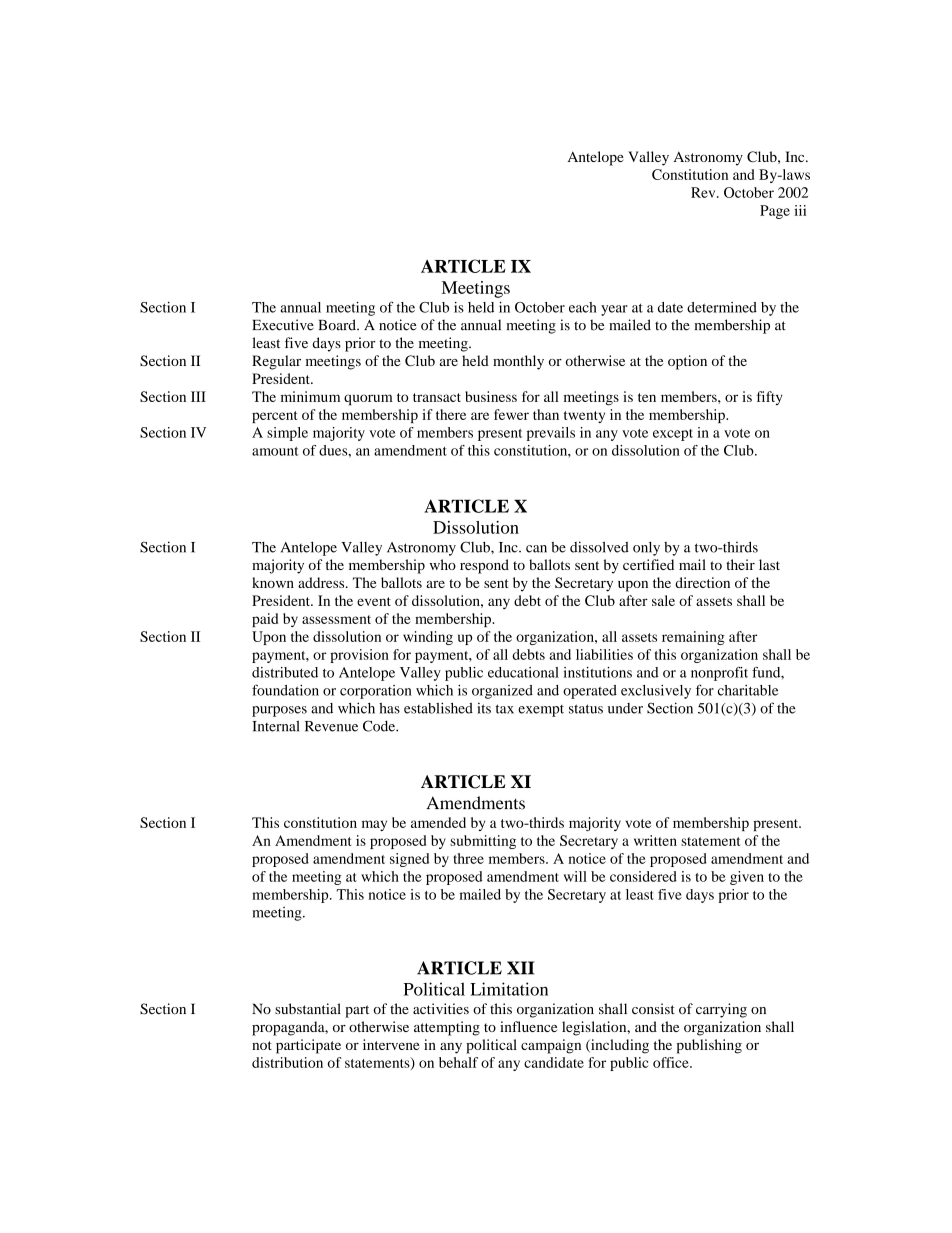 Image resolution: width=952 pixels, height=1233 pixels. Describe the element at coordinates (693, 638) in the screenshot. I see `remaining` at that location.
